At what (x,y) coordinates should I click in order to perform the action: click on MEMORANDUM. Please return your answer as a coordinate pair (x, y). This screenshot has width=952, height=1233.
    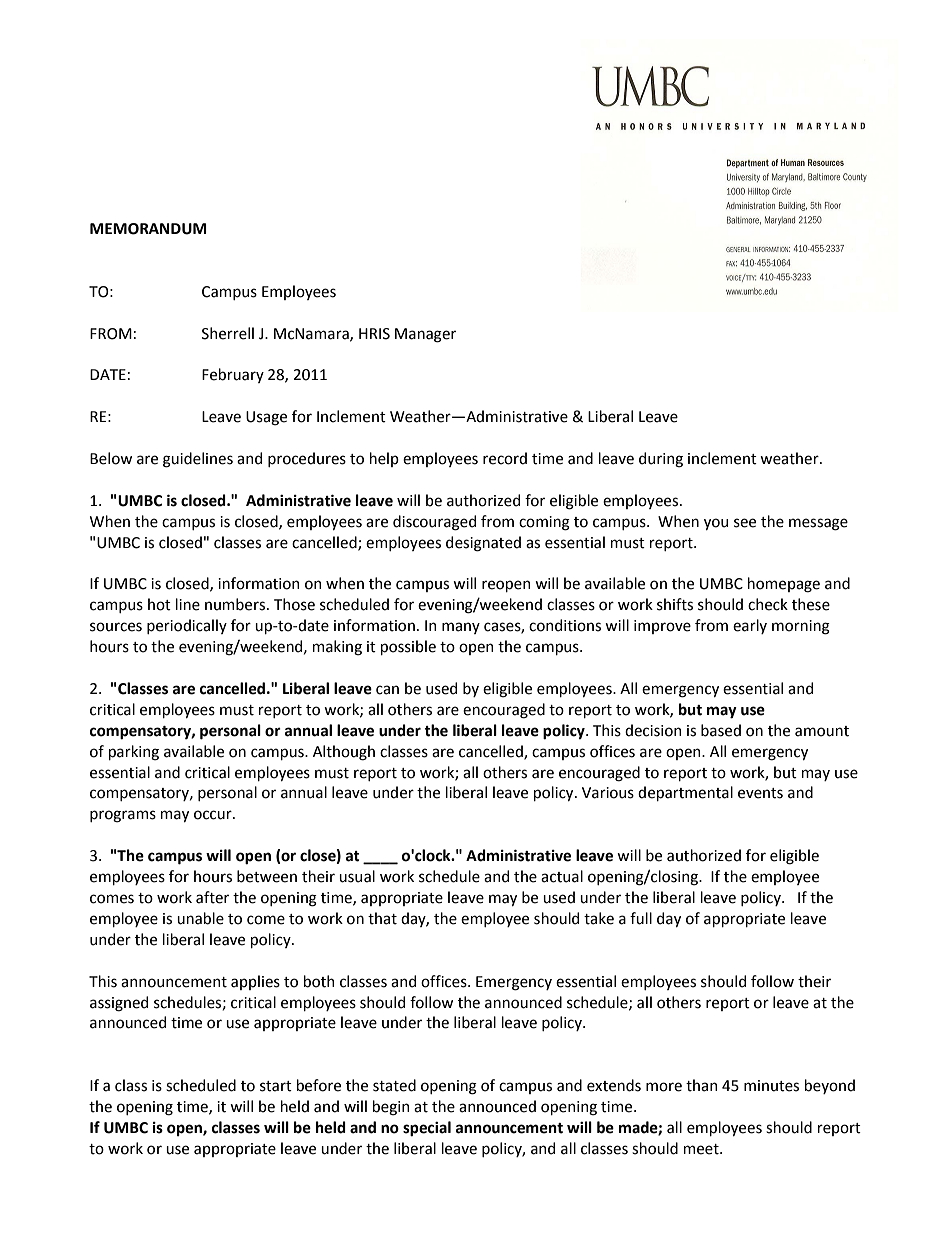
    Looking at the image, I should click on (148, 229).
